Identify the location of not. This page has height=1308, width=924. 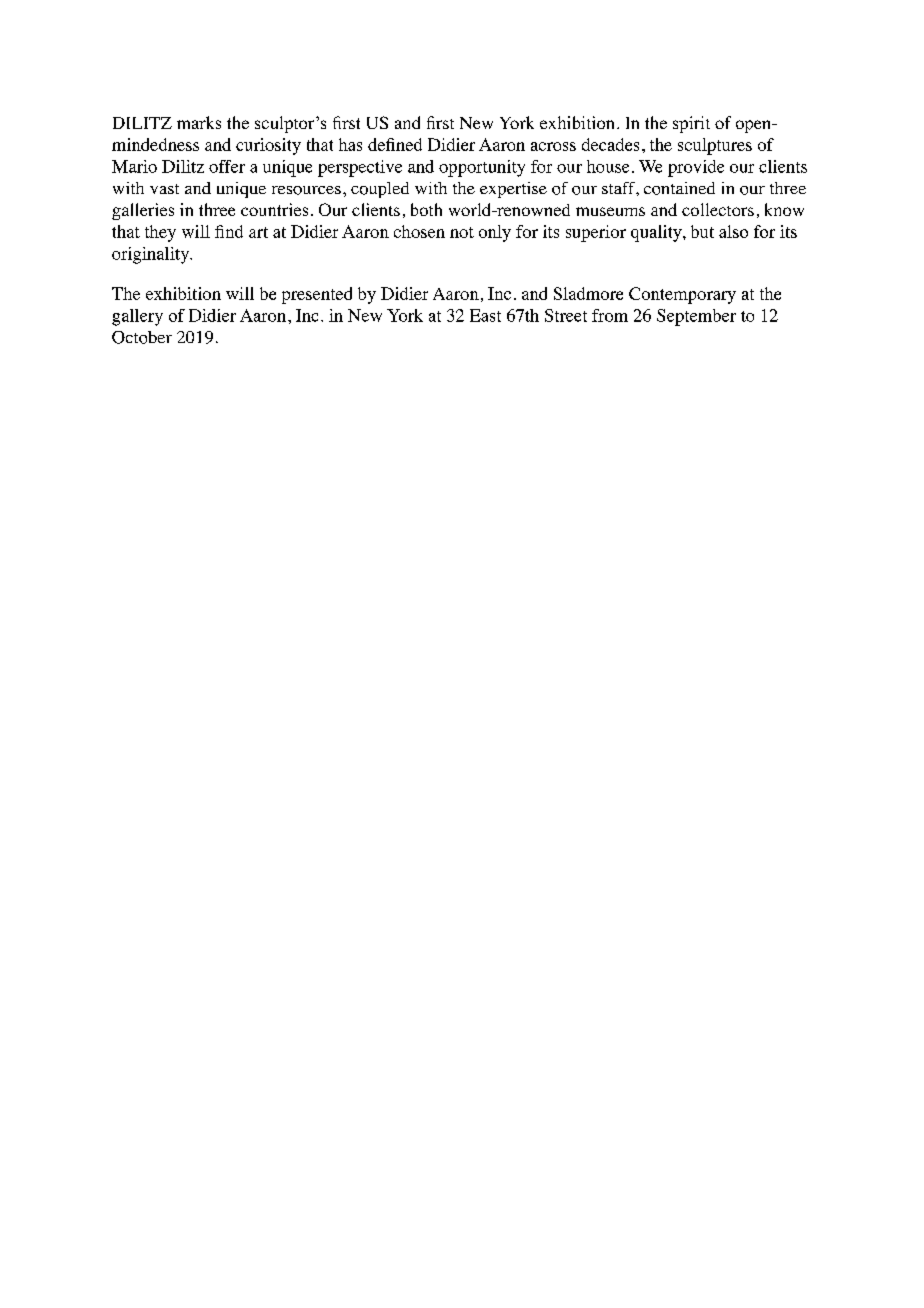
(462, 232).
